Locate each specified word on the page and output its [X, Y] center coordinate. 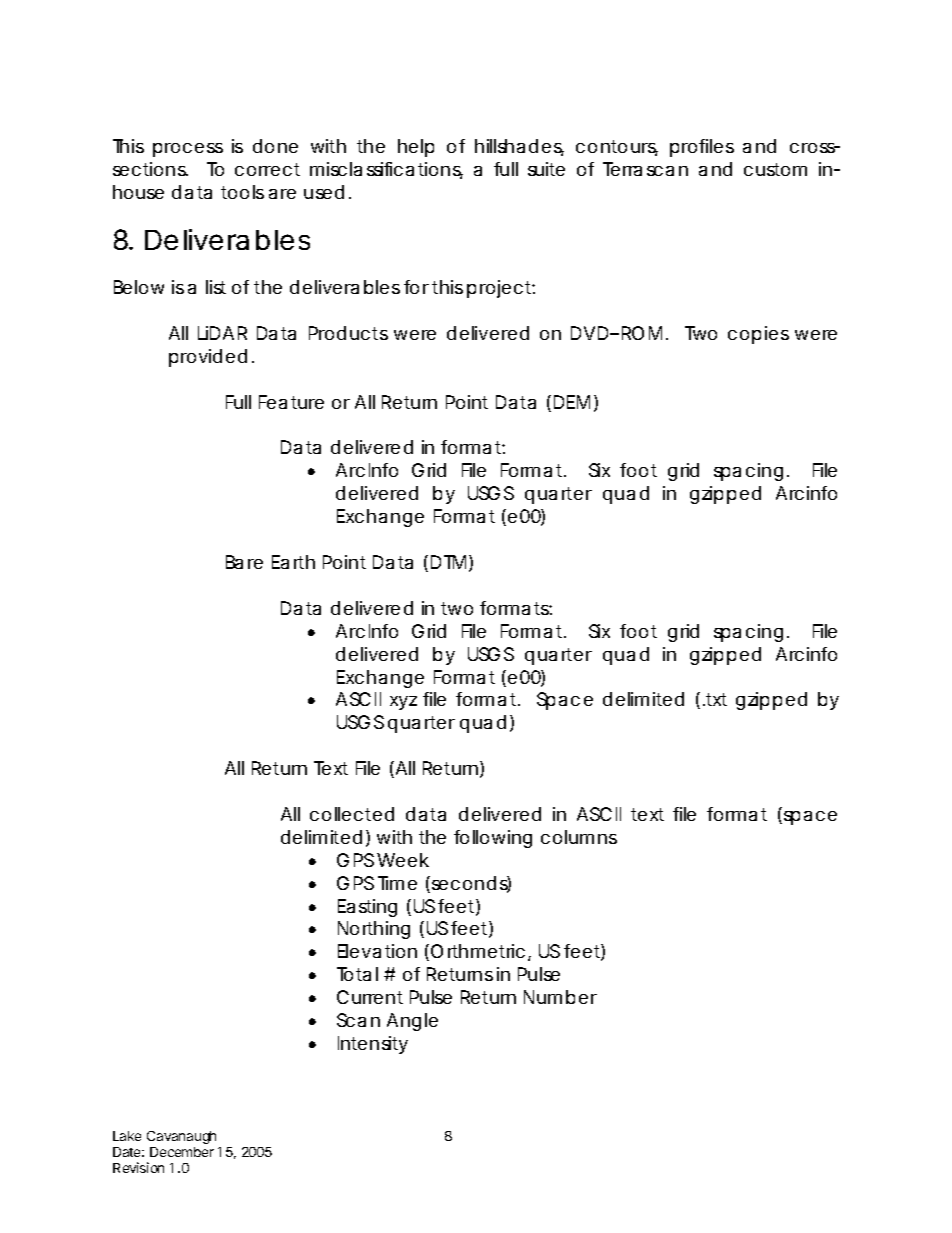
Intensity [373, 1045]
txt [716, 699]
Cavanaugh [181, 1137]
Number [560, 997]
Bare [244, 562]
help [416, 148]
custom [775, 169]
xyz [403, 703]
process [188, 150]
